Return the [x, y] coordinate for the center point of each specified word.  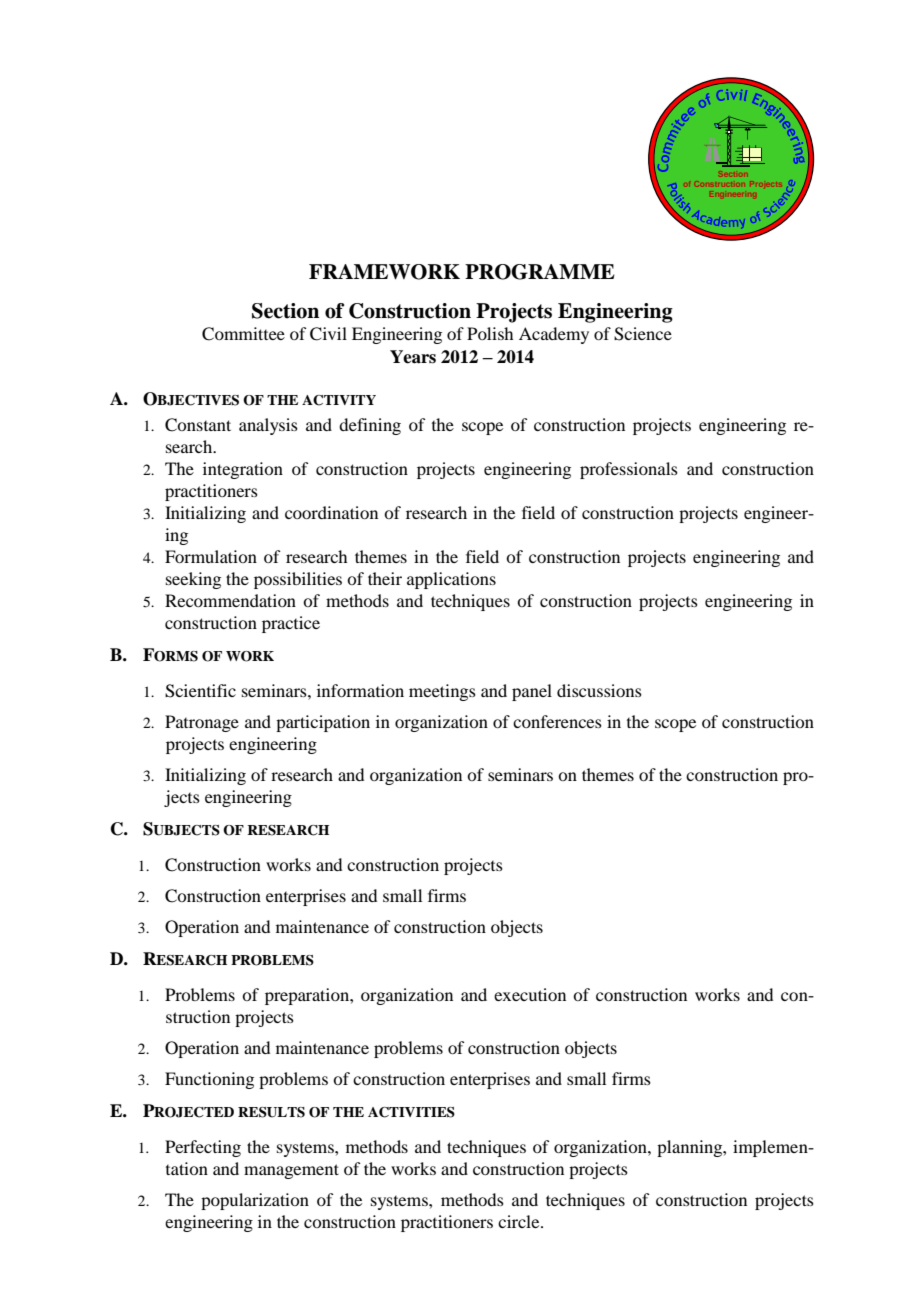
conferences [557, 721]
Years [413, 357]
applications [451, 580]
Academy [554, 335]
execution [530, 994]
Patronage [202, 723]
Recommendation [230, 600]
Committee [243, 334]
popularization [255, 1201]
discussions [599, 690]
